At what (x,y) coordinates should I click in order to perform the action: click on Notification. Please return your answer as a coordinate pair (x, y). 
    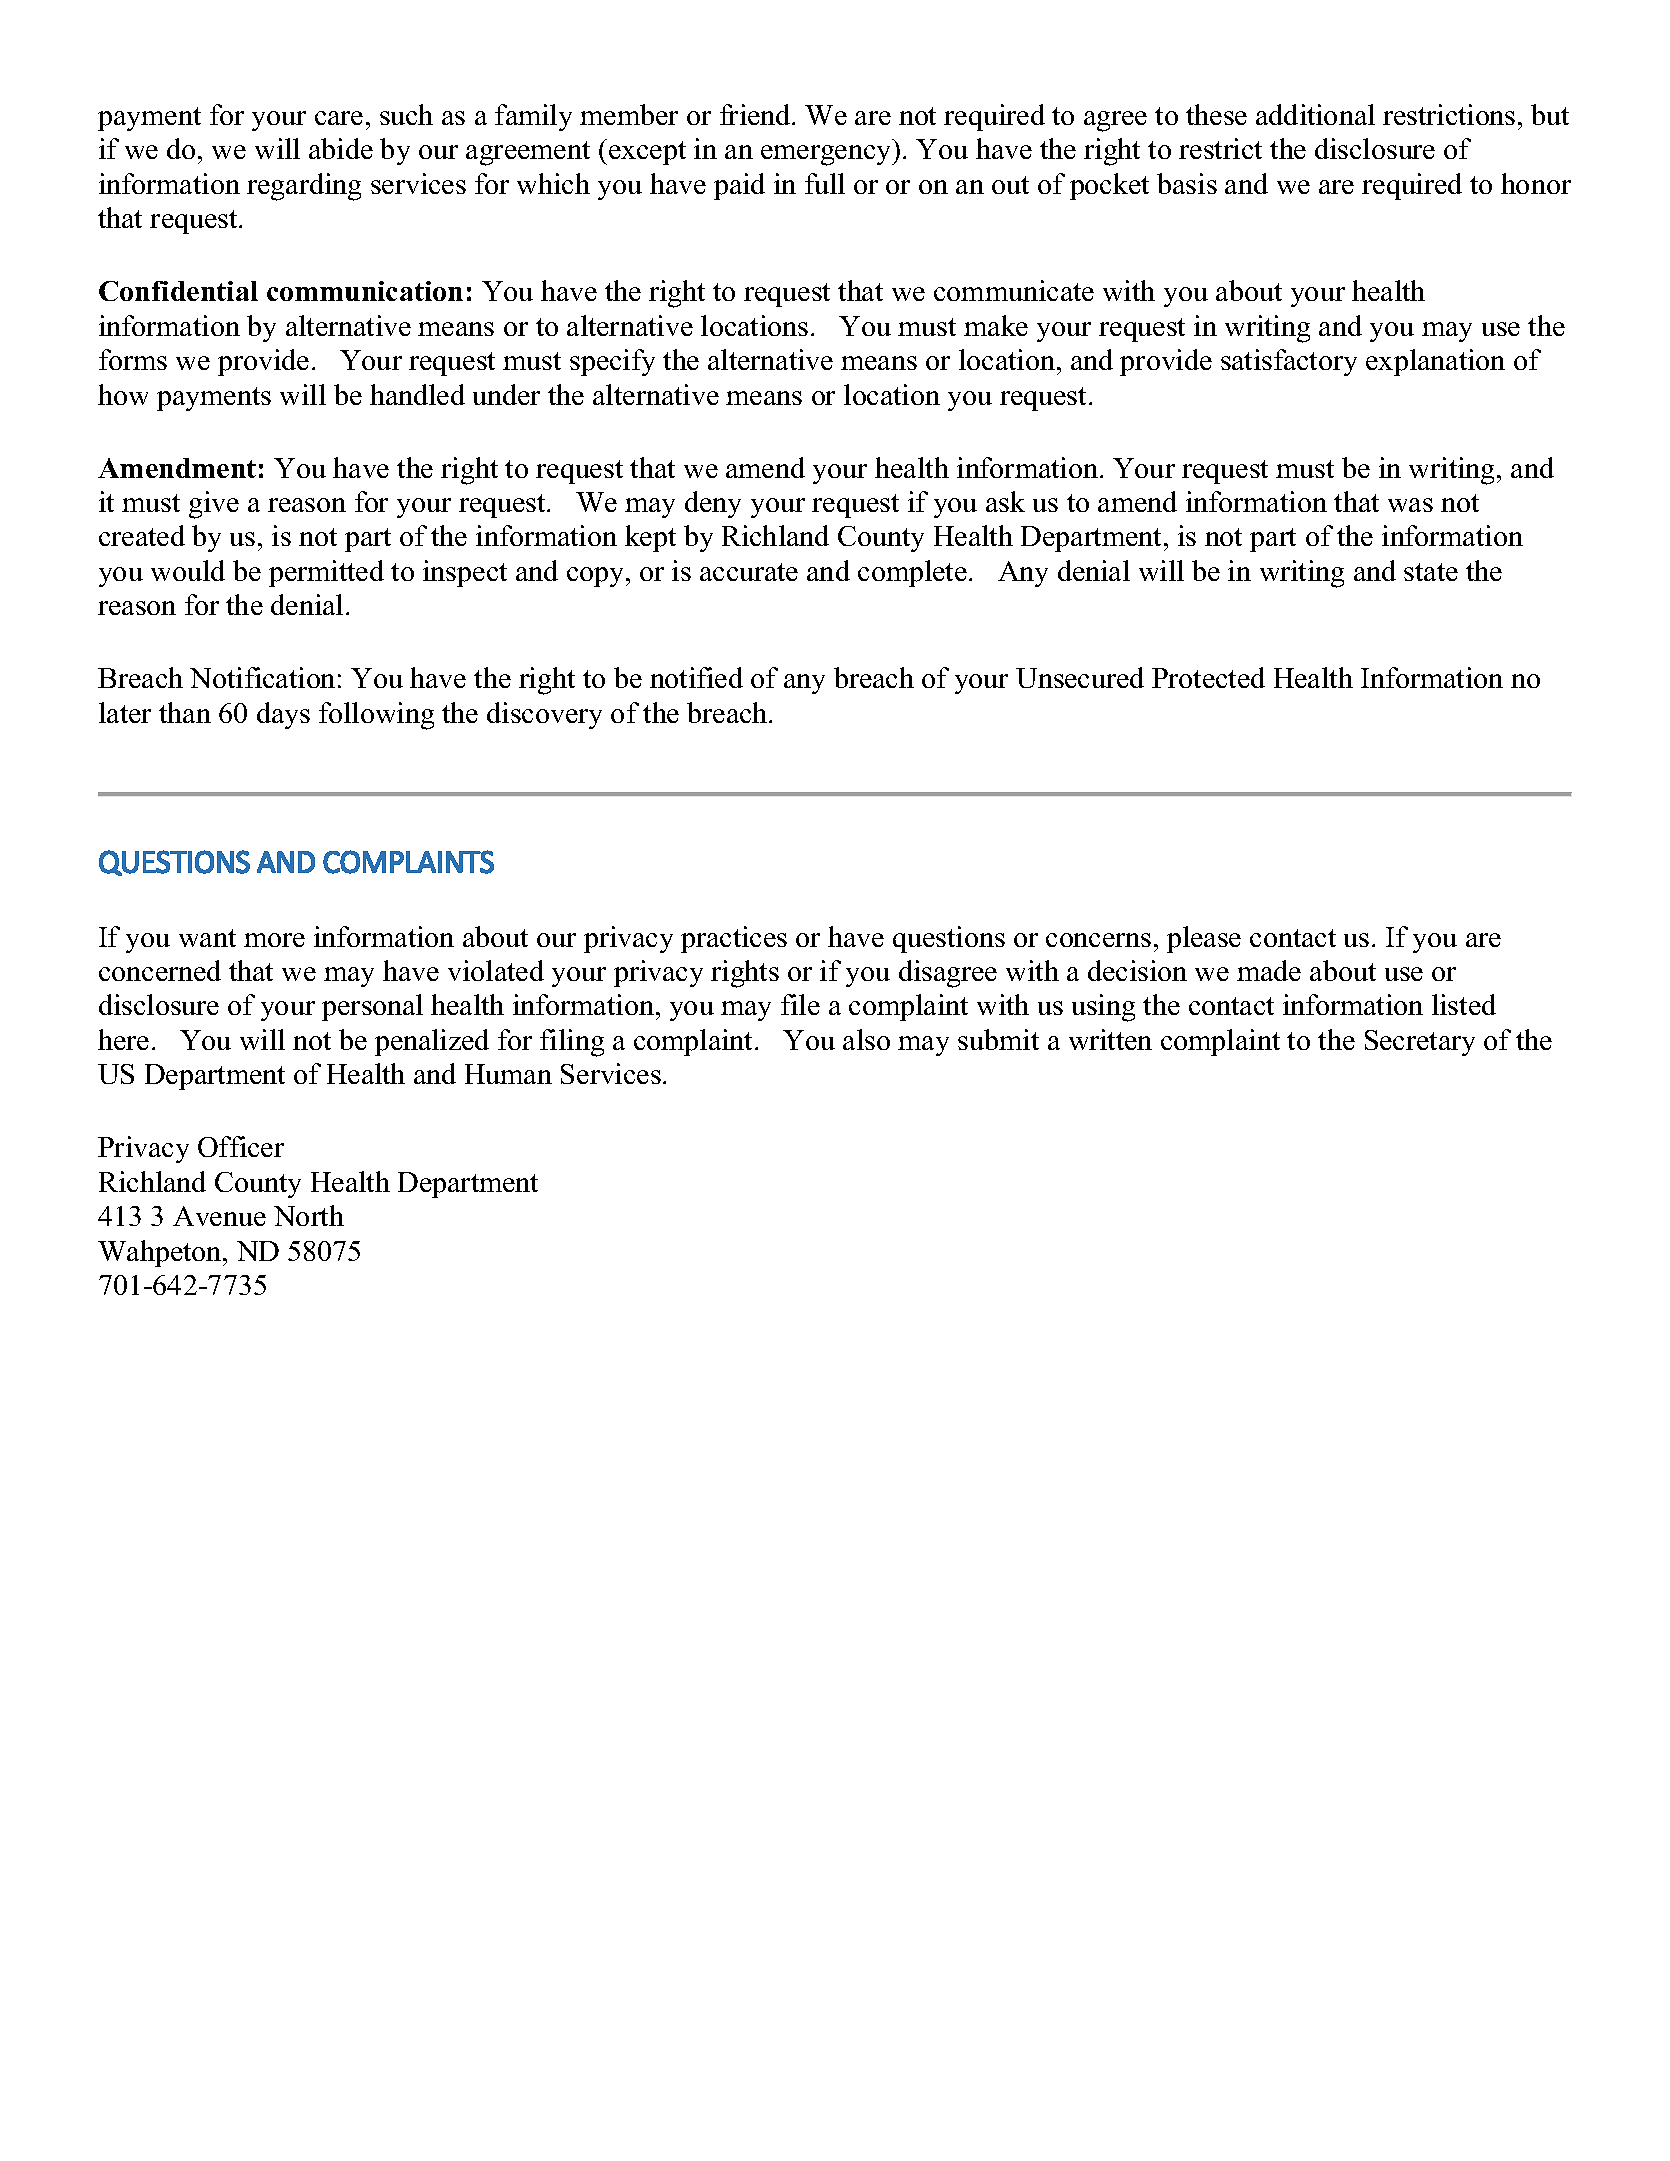
    Looking at the image, I should click on (262, 677).
